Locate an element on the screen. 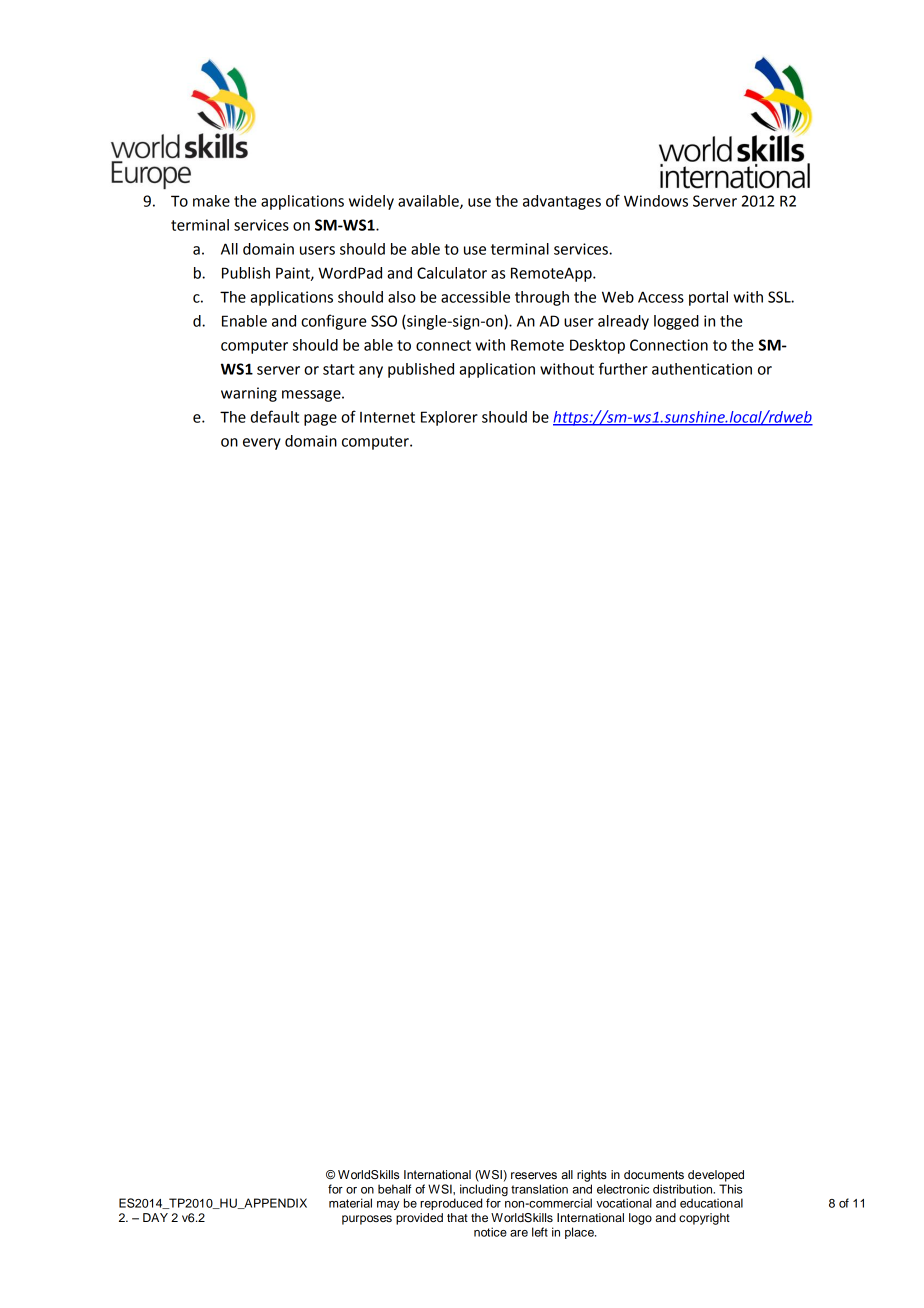 The width and height of the screenshot is (924, 1308). authentication is located at coordinates (702, 369).
